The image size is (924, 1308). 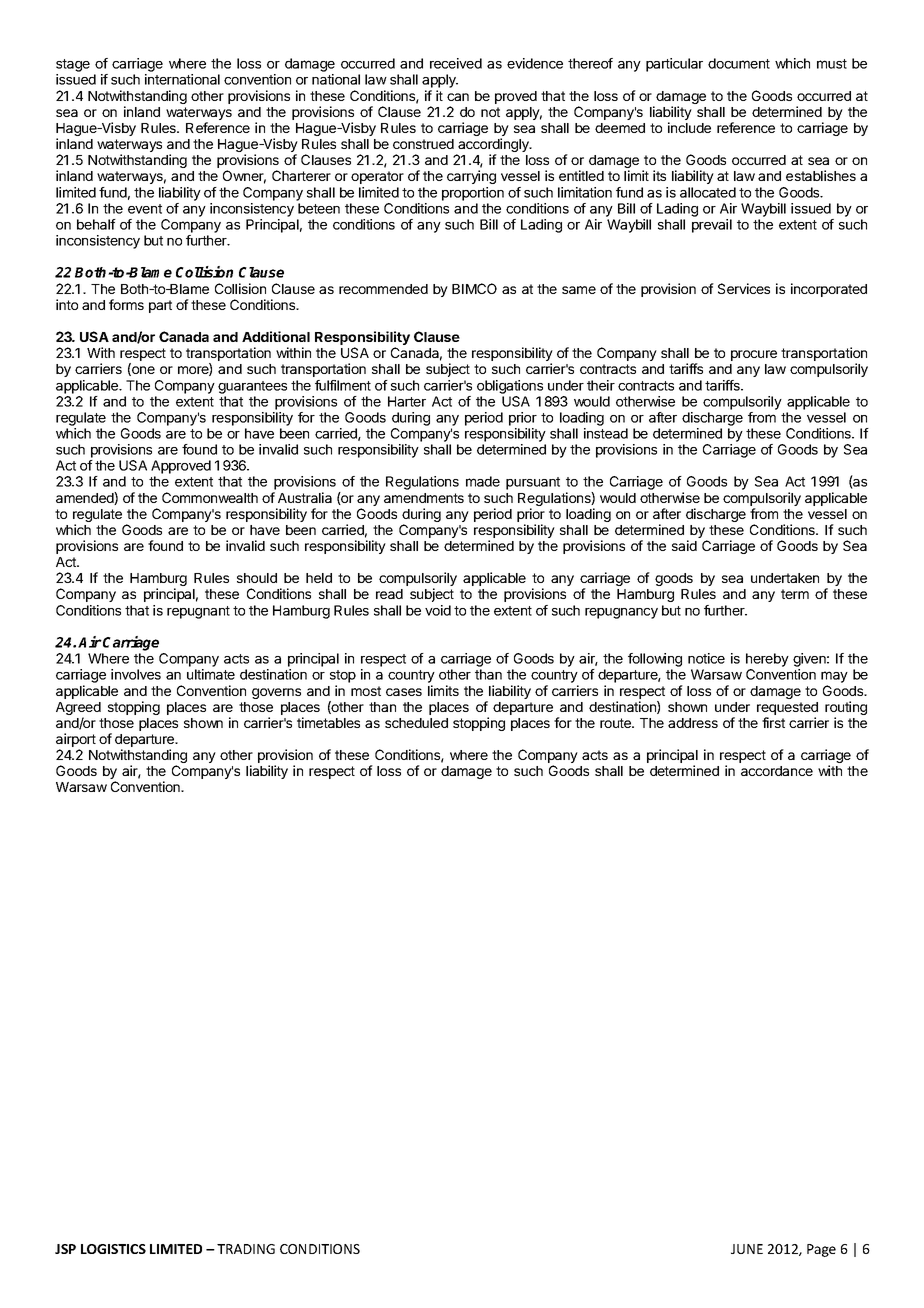 I want to click on accordance, so click(x=777, y=771).
